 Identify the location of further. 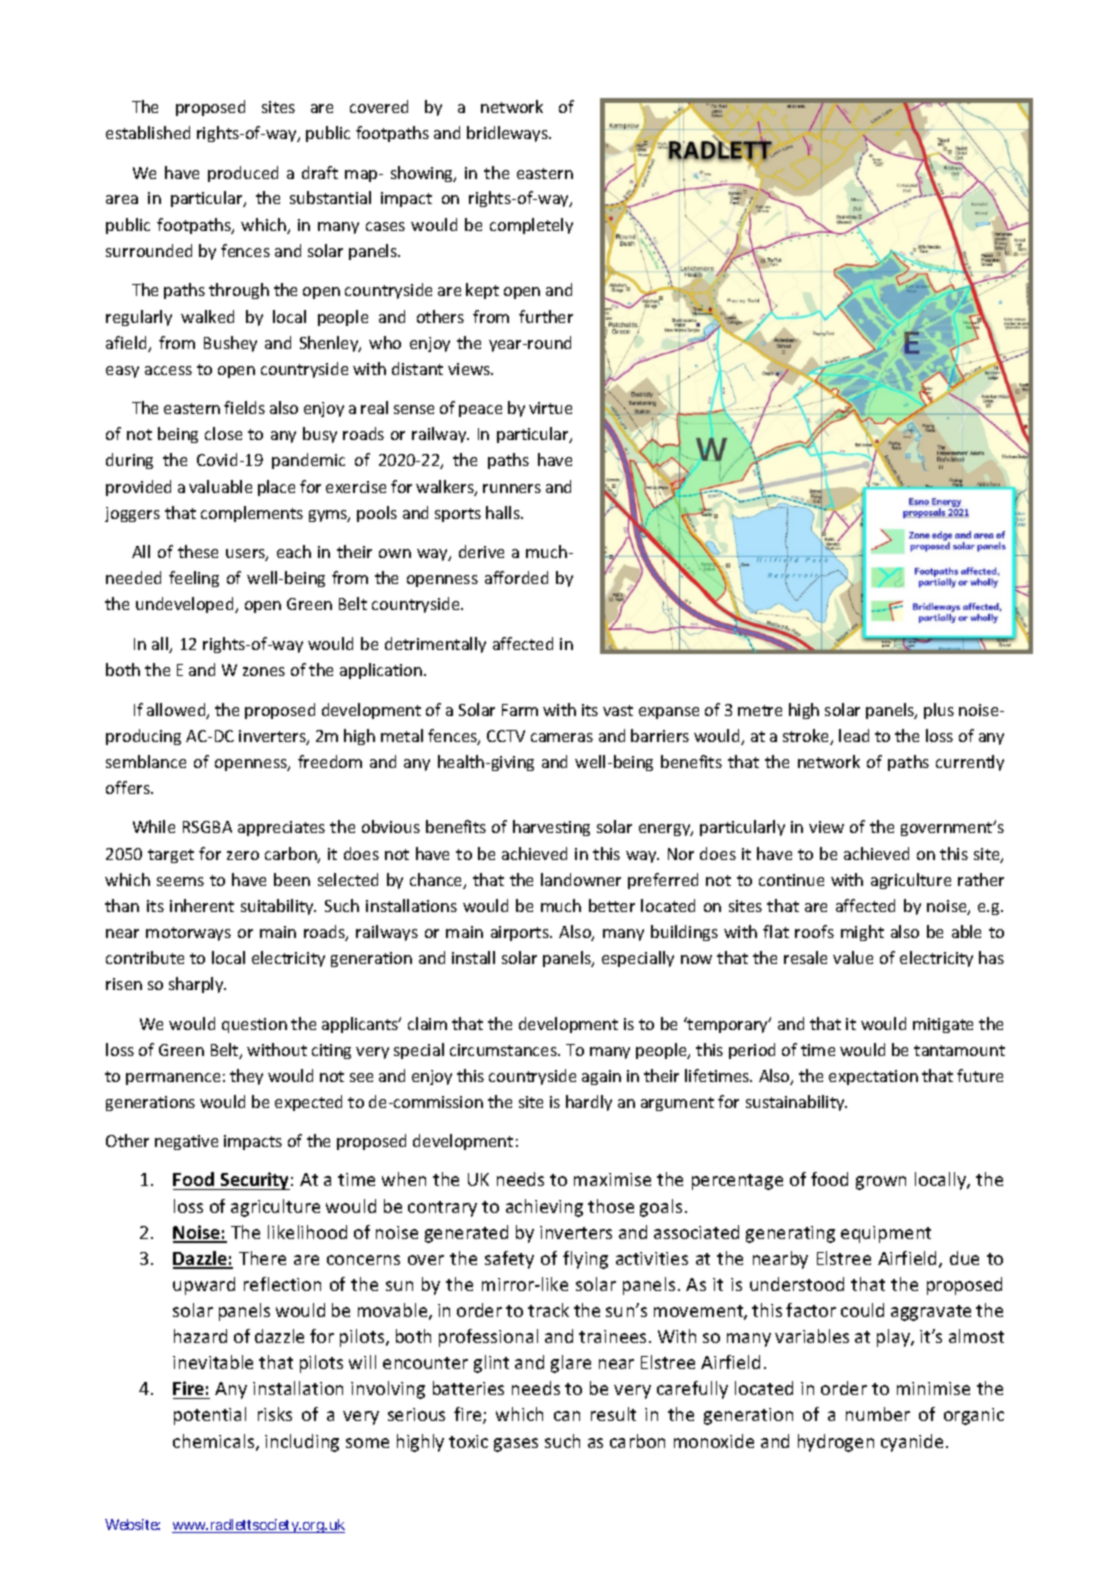
(546, 316).
